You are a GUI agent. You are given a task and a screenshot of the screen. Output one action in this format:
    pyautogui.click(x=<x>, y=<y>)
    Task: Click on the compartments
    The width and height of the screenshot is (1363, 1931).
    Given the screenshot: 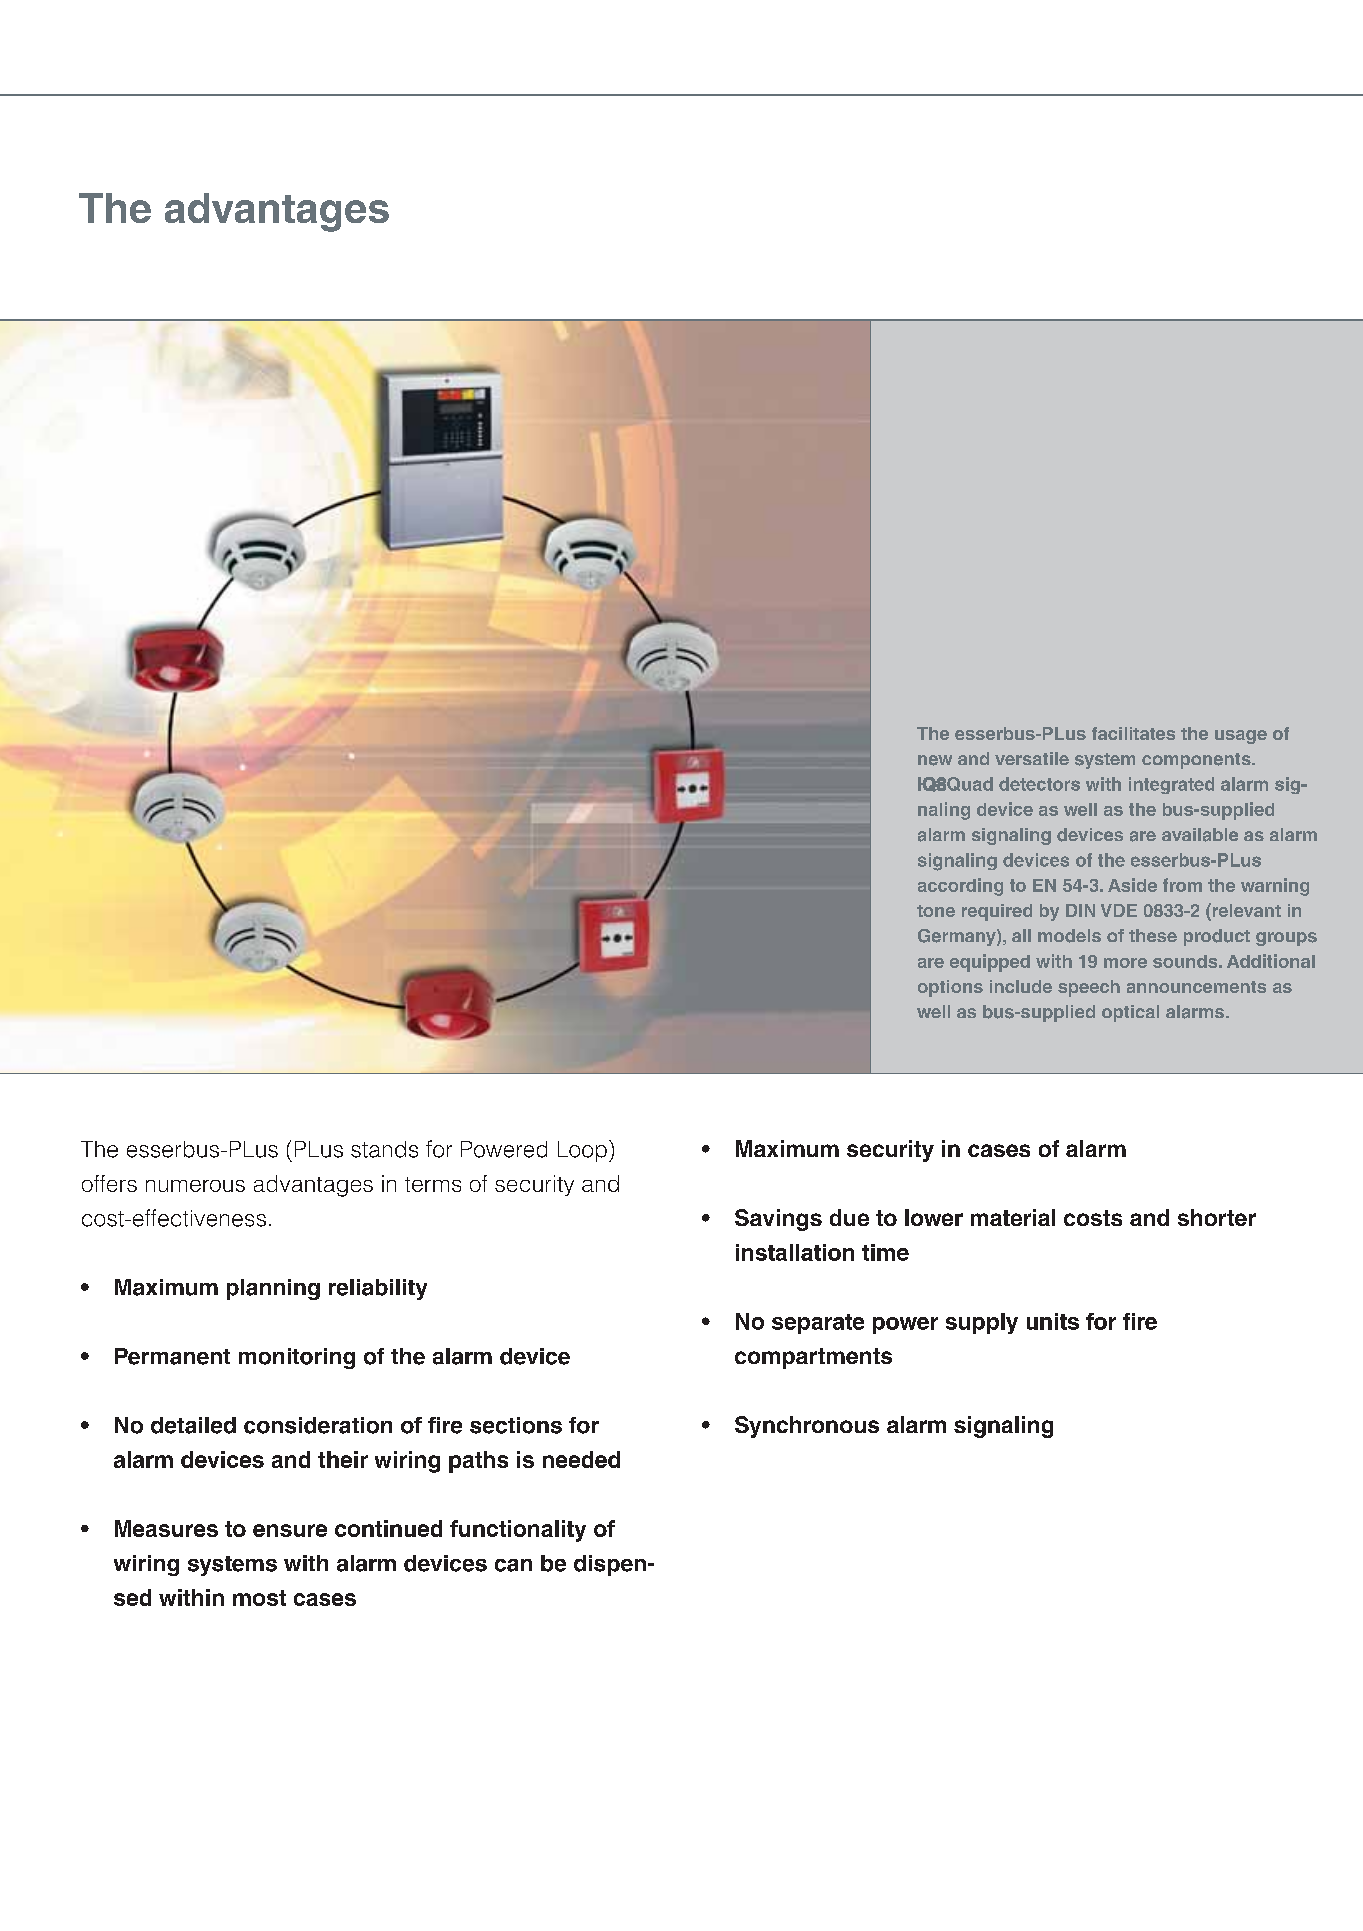 What is the action you would take?
    pyautogui.click(x=813, y=1358)
